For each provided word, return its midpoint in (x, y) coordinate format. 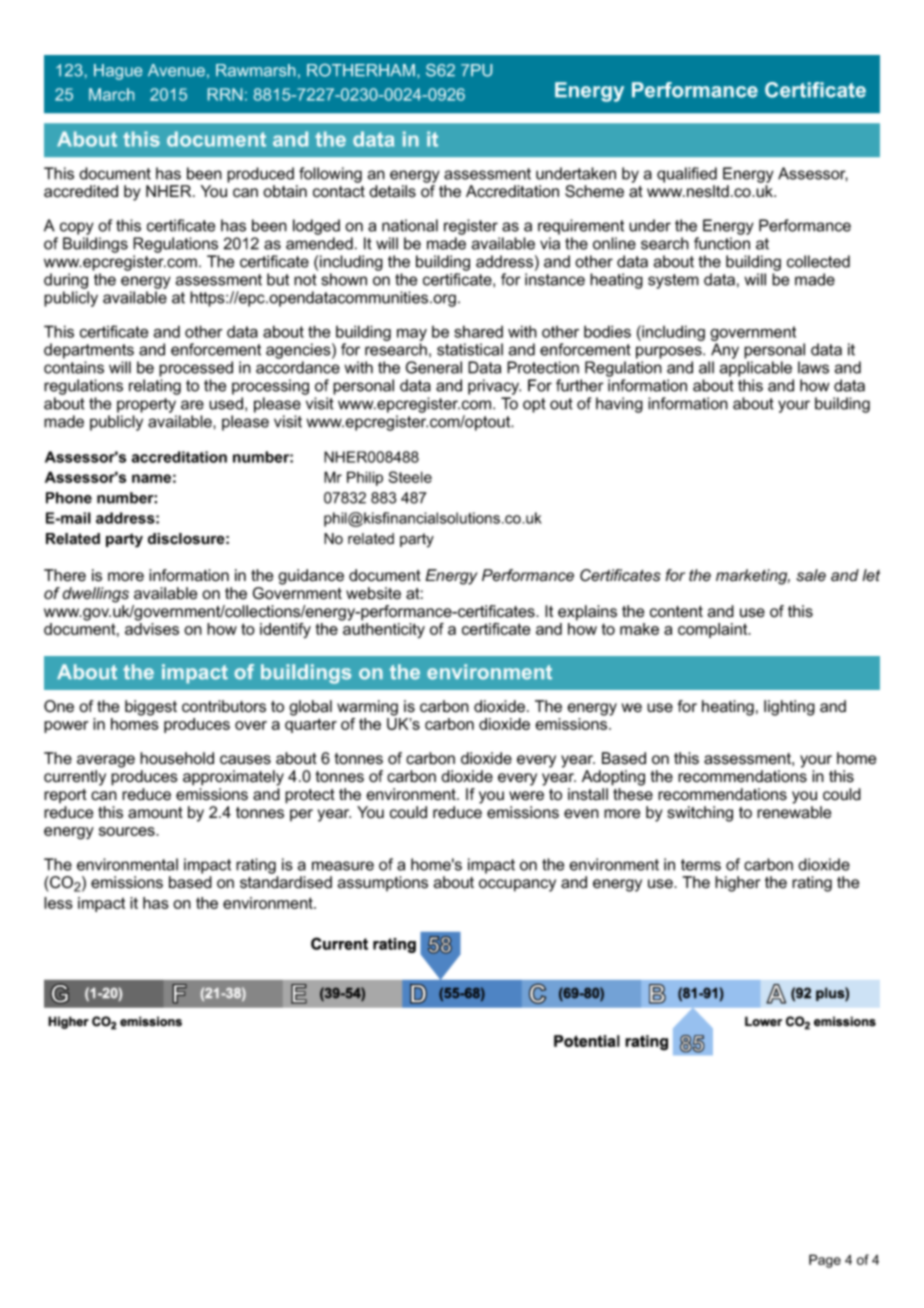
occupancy (517, 885)
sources (128, 831)
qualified (687, 175)
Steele (410, 477)
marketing (753, 577)
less (58, 903)
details (392, 191)
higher (737, 884)
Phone (69, 498)
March (111, 94)
